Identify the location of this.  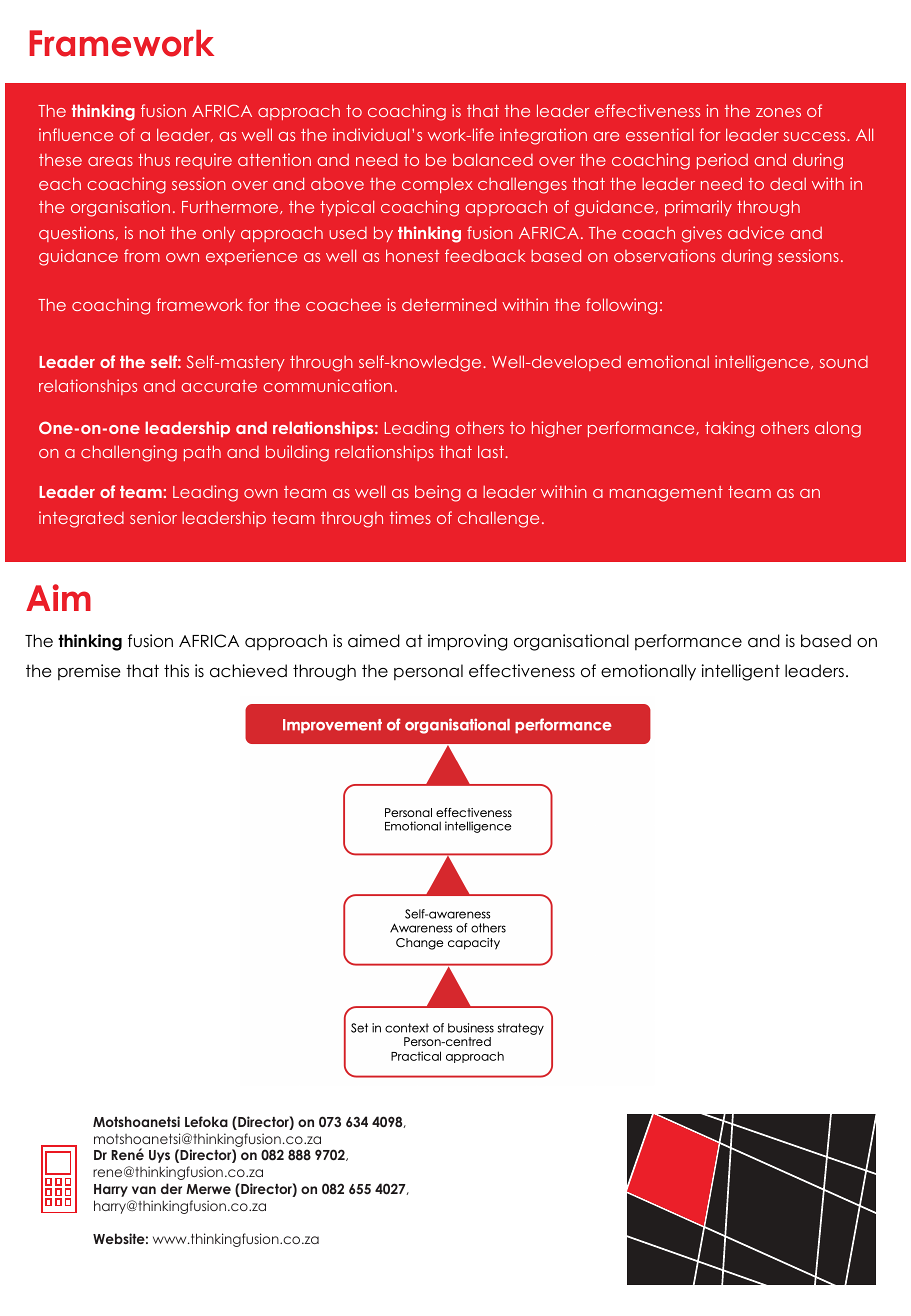
(176, 670).
